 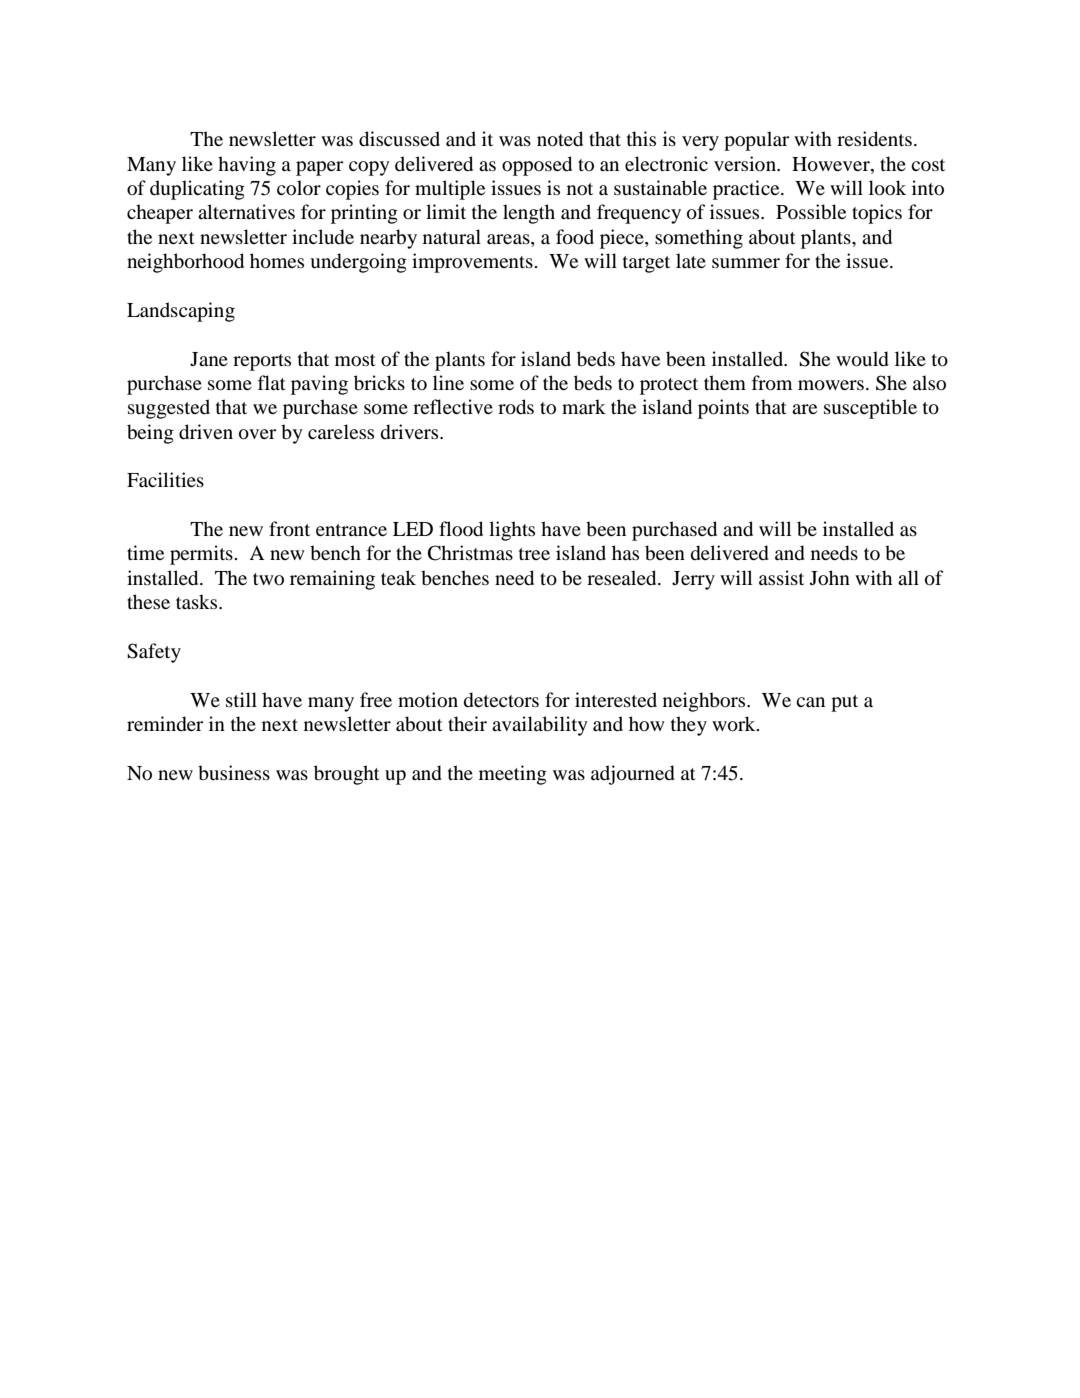 What do you see at coordinates (830, 578) in the page?
I see `John` at bounding box center [830, 578].
